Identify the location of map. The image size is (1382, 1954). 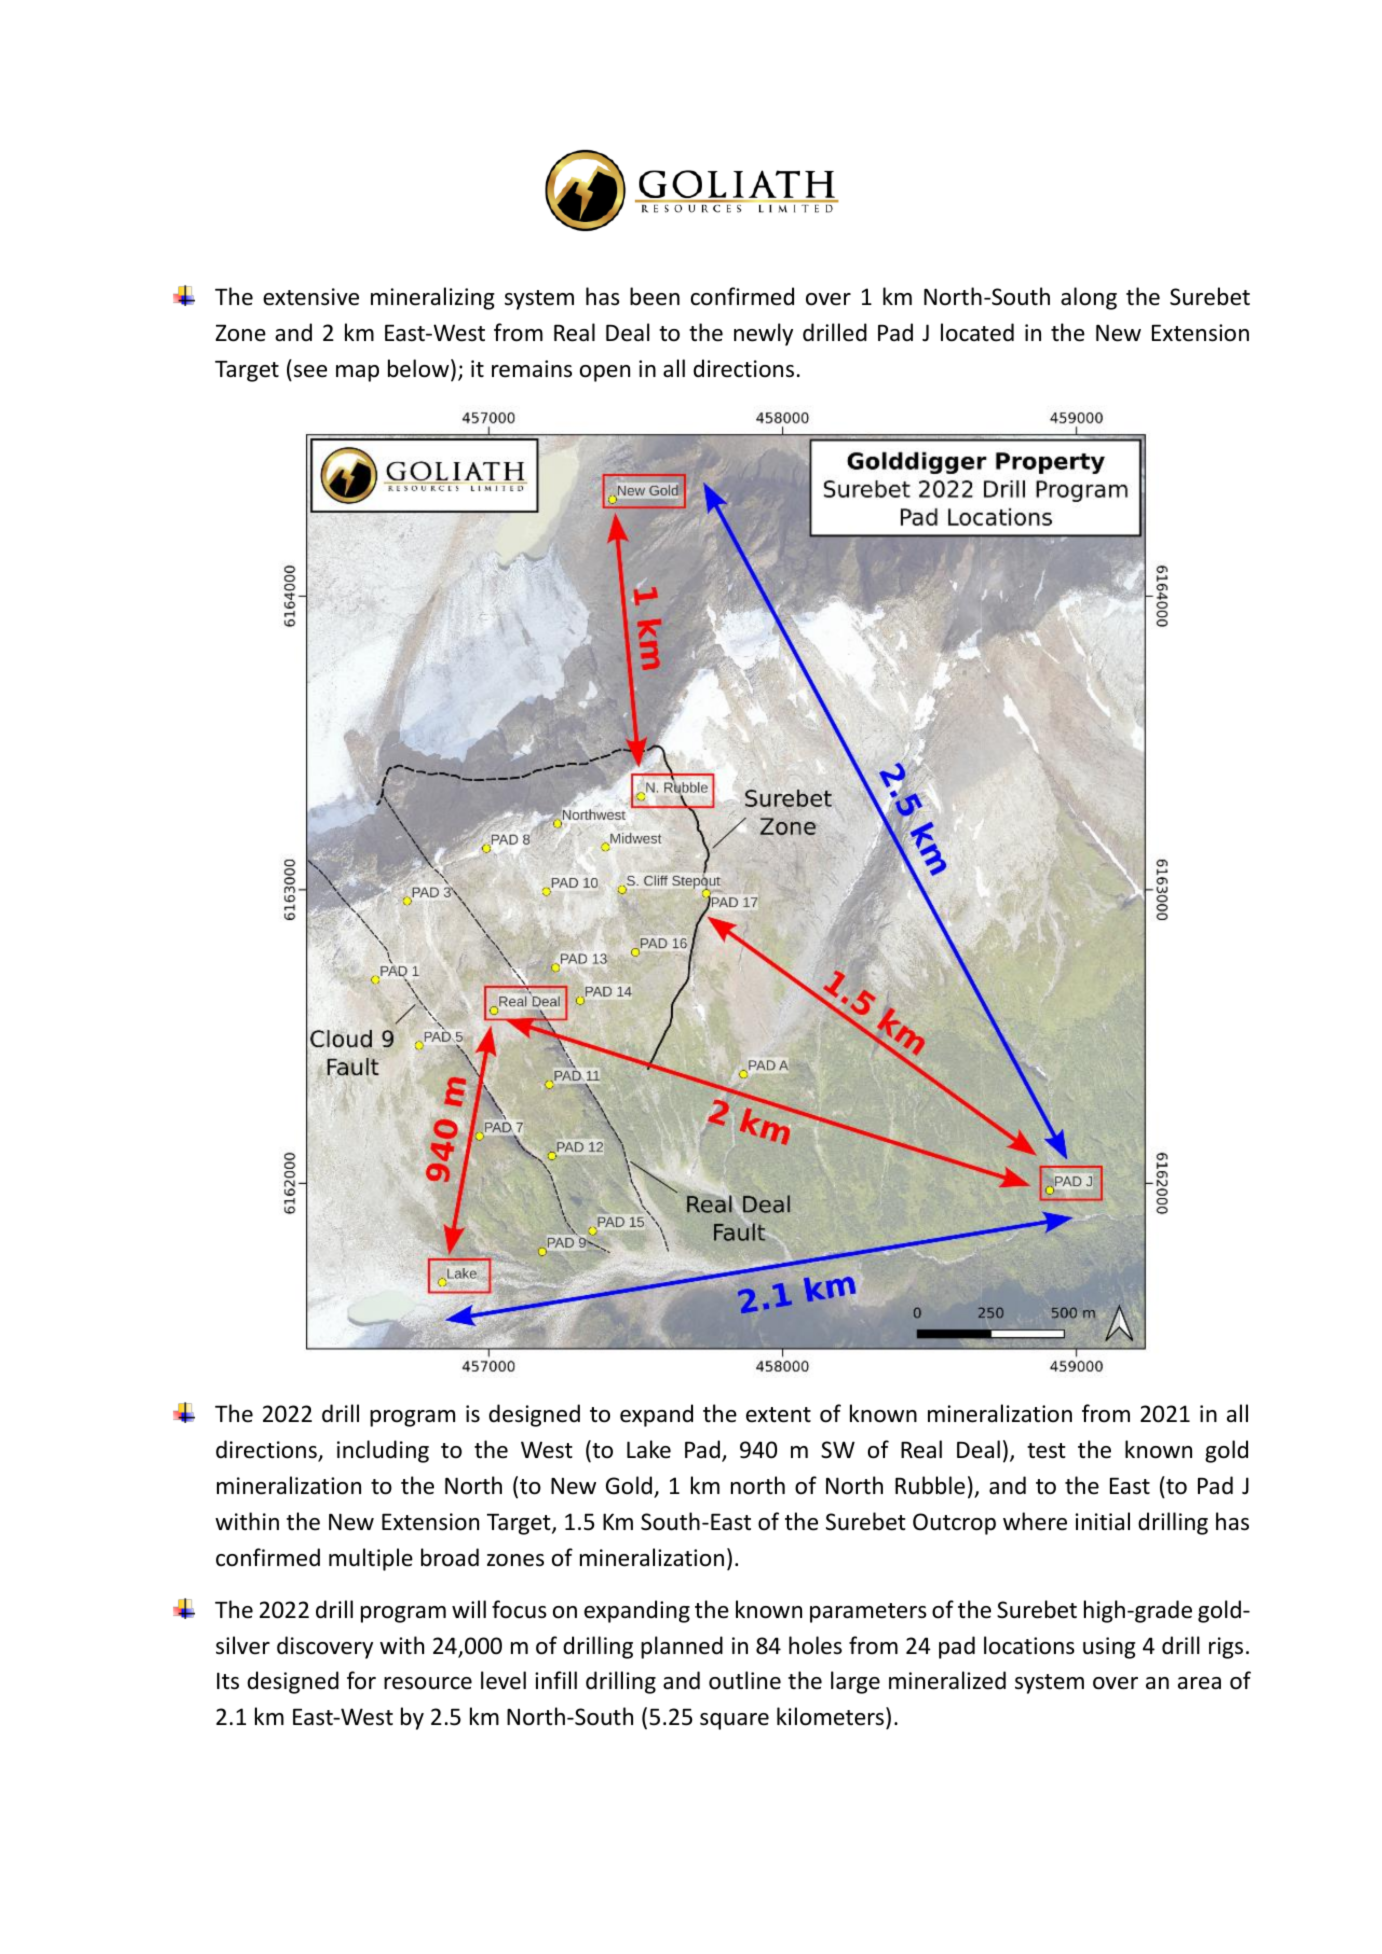
(357, 373).
